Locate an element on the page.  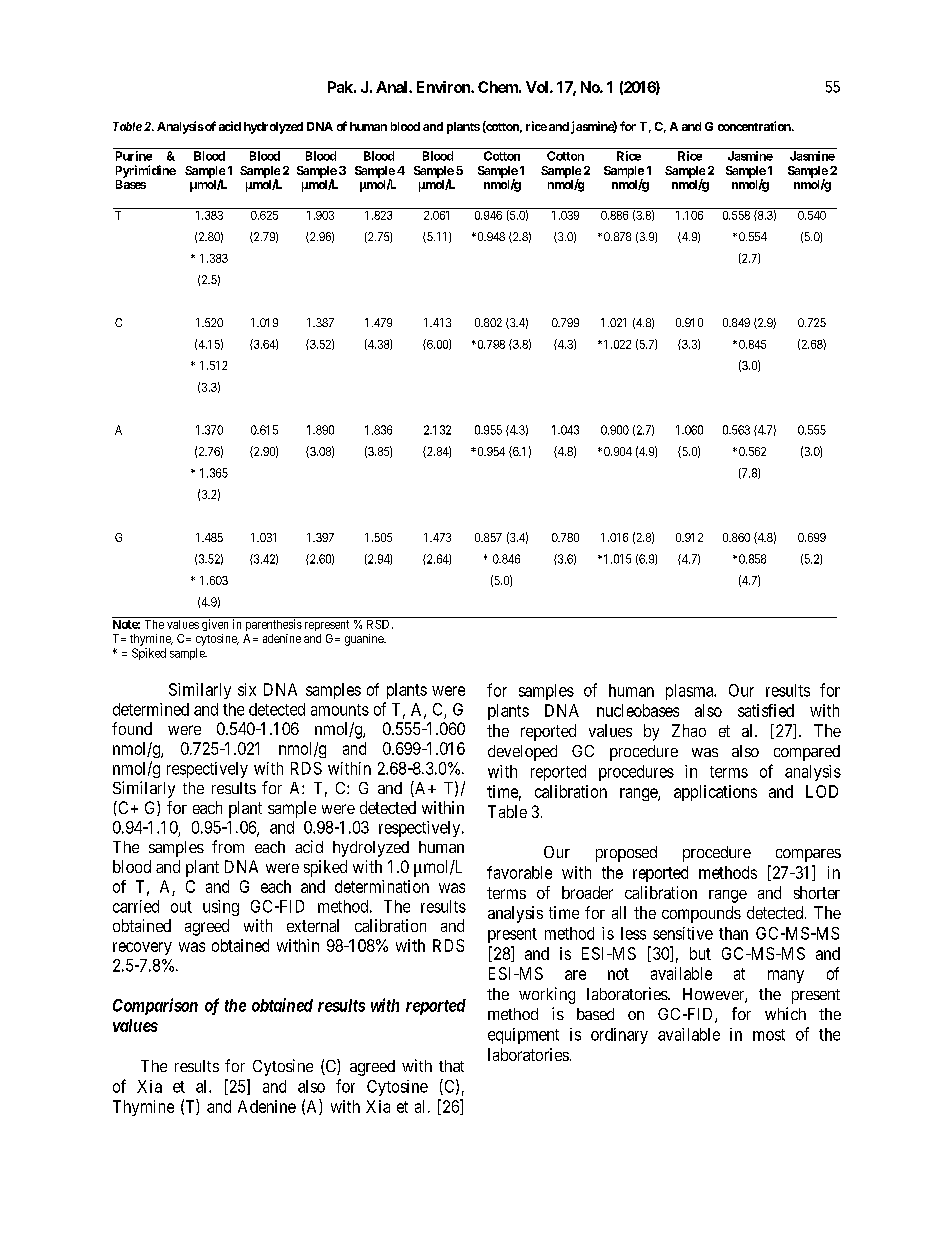
Environ is located at coordinates (444, 87).
